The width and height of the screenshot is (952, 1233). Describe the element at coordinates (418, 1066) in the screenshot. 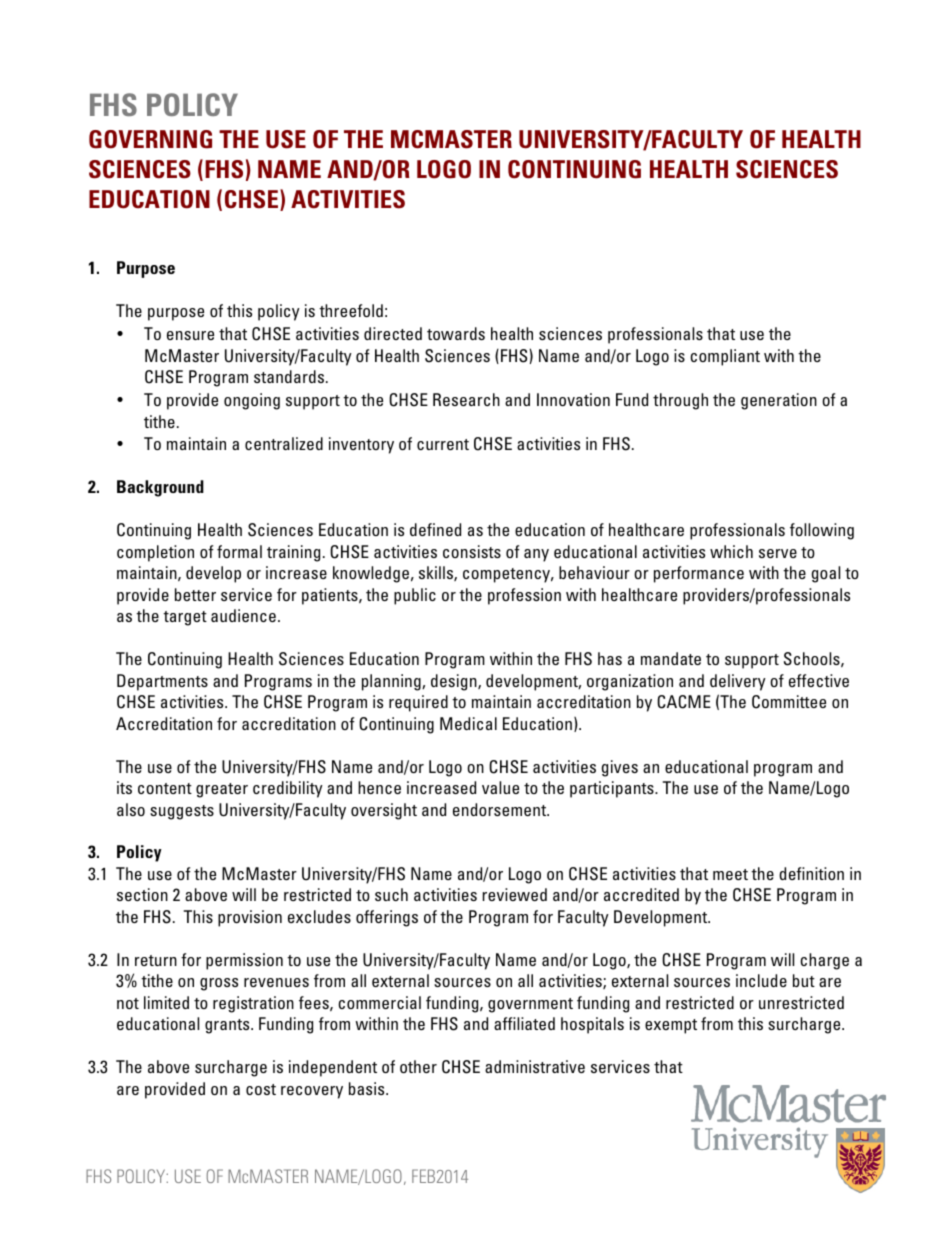

I see `other` at that location.
